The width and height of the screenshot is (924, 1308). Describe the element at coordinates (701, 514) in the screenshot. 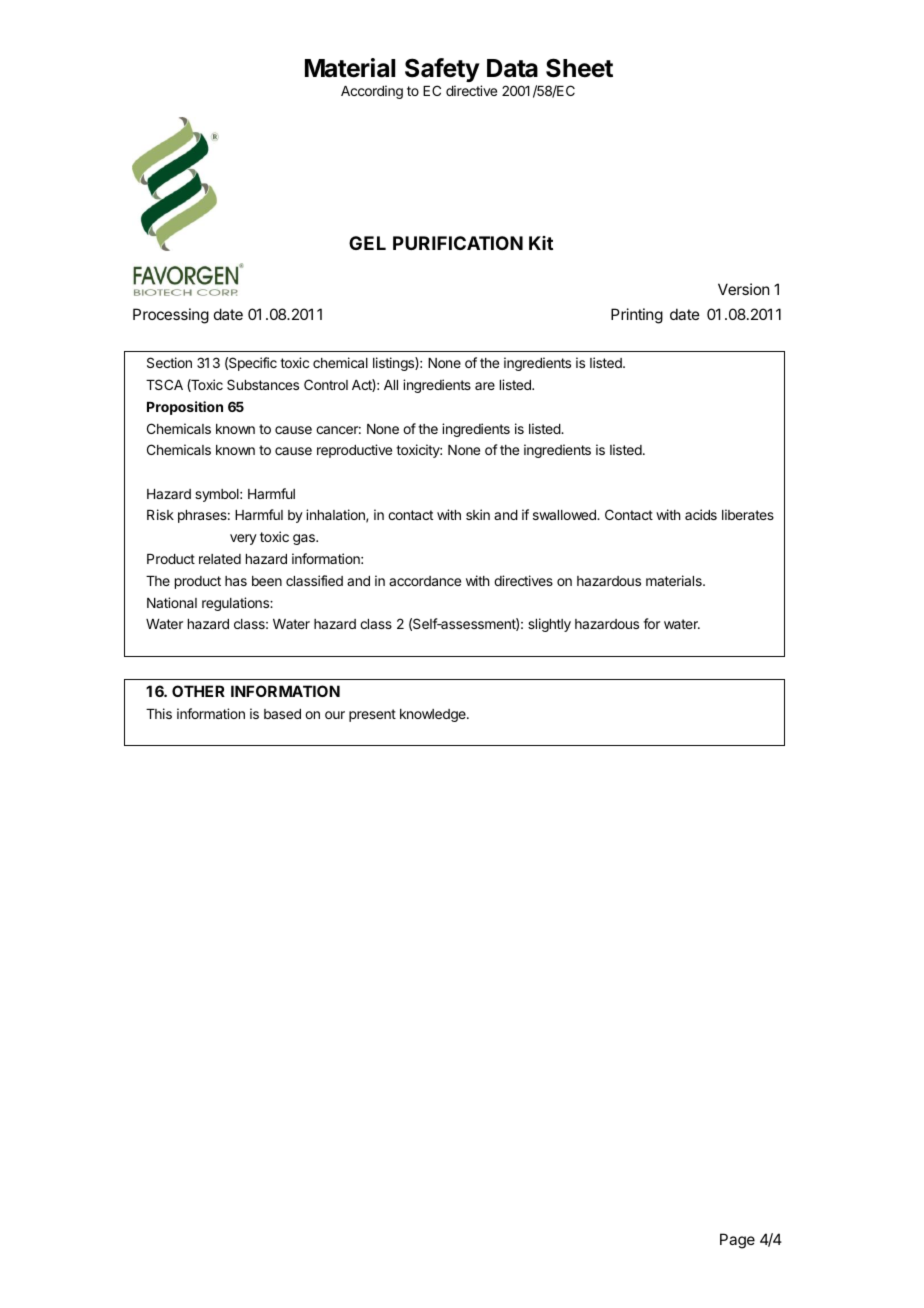

I see `acids` at that location.
